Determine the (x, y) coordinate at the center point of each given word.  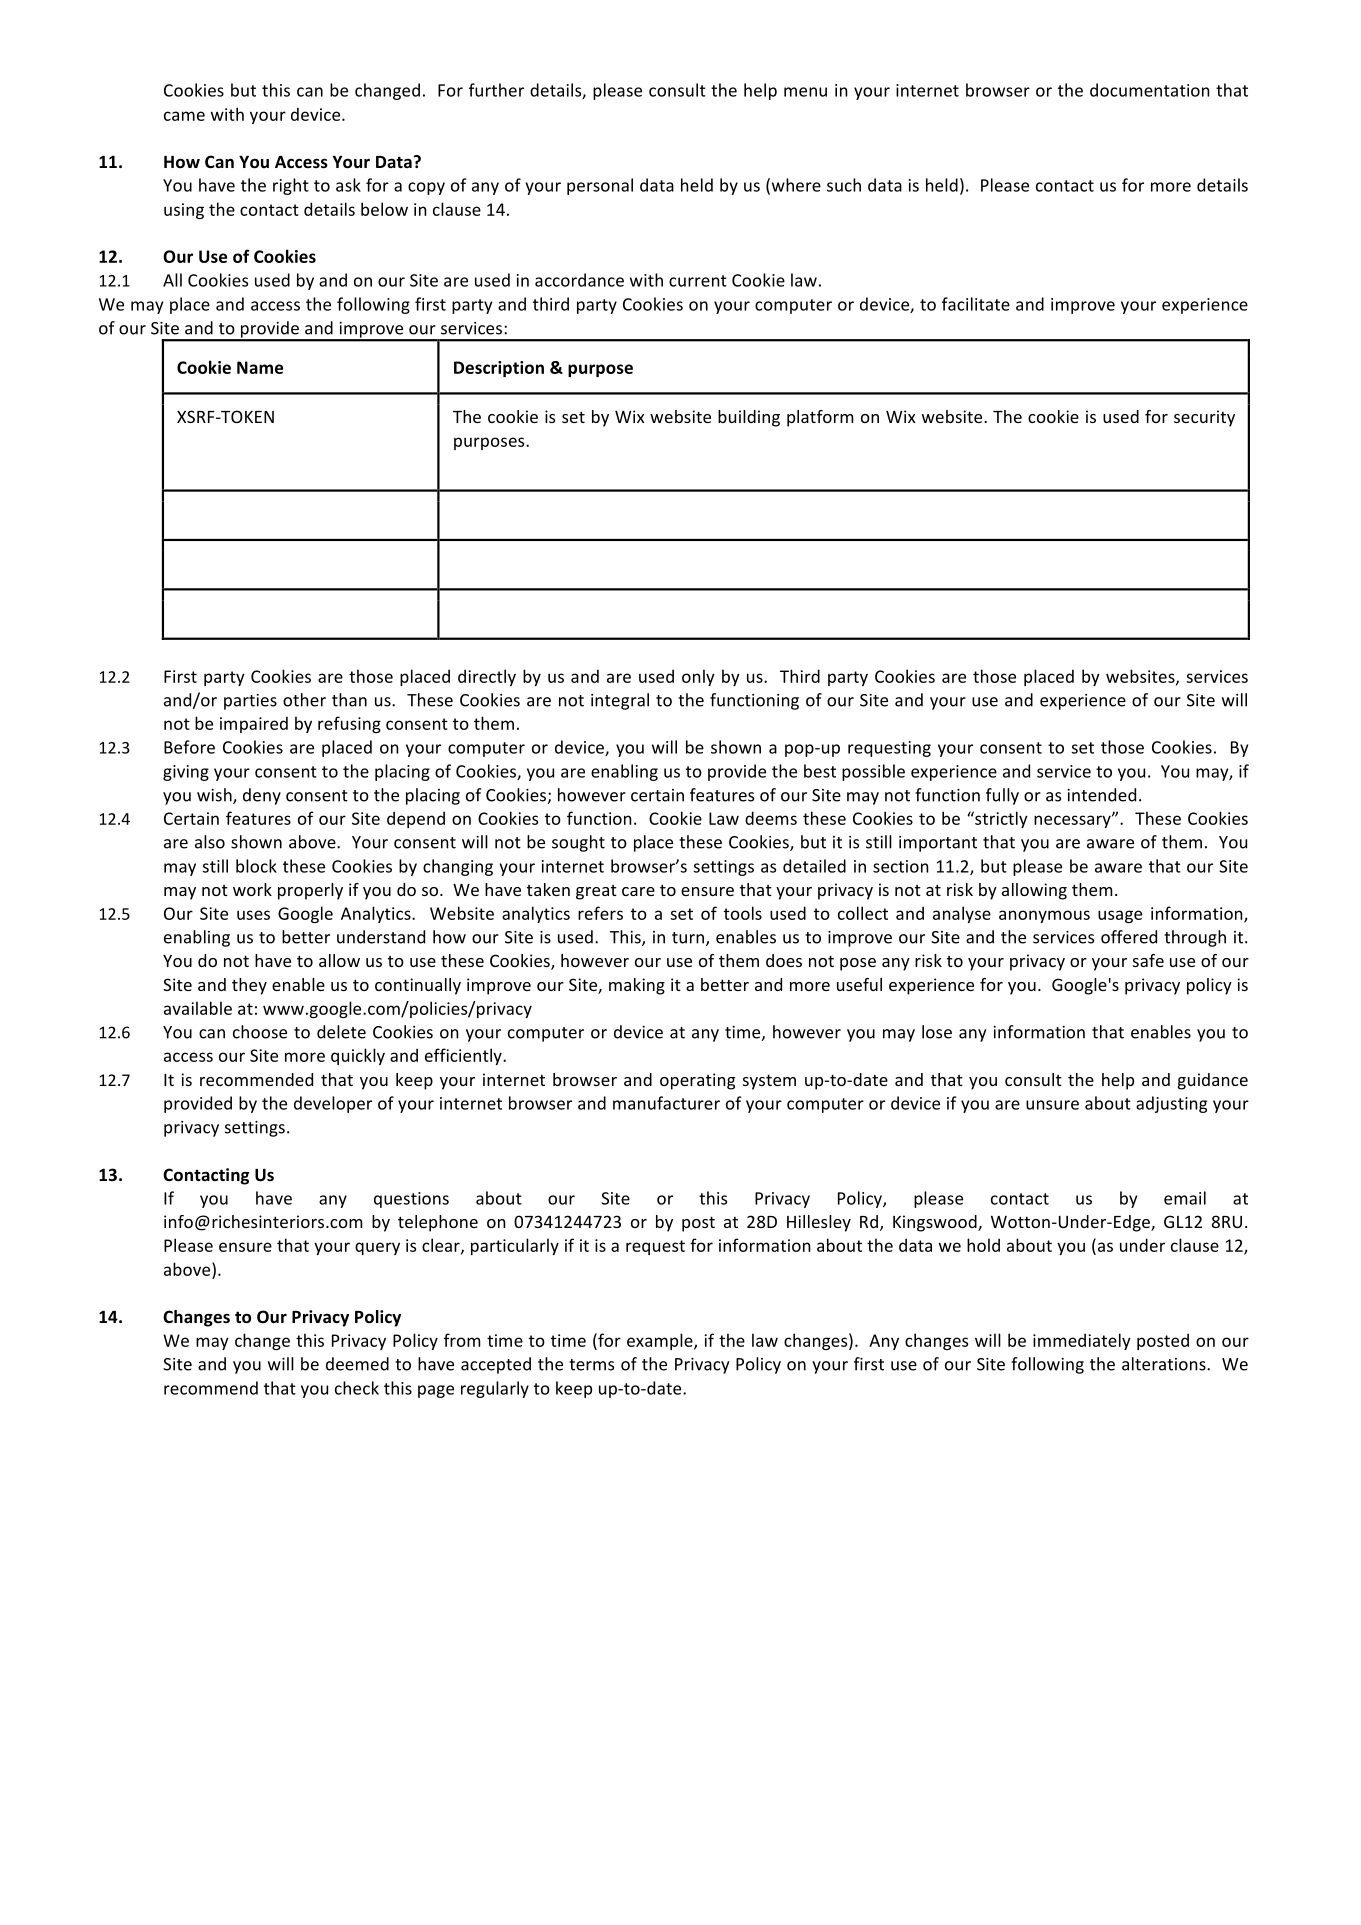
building (749, 418)
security (1204, 418)
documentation (1150, 90)
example (661, 1341)
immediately (1082, 1341)
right (291, 186)
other (304, 700)
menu (805, 92)
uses (253, 915)
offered (1129, 937)
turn (688, 938)
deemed (357, 1364)
